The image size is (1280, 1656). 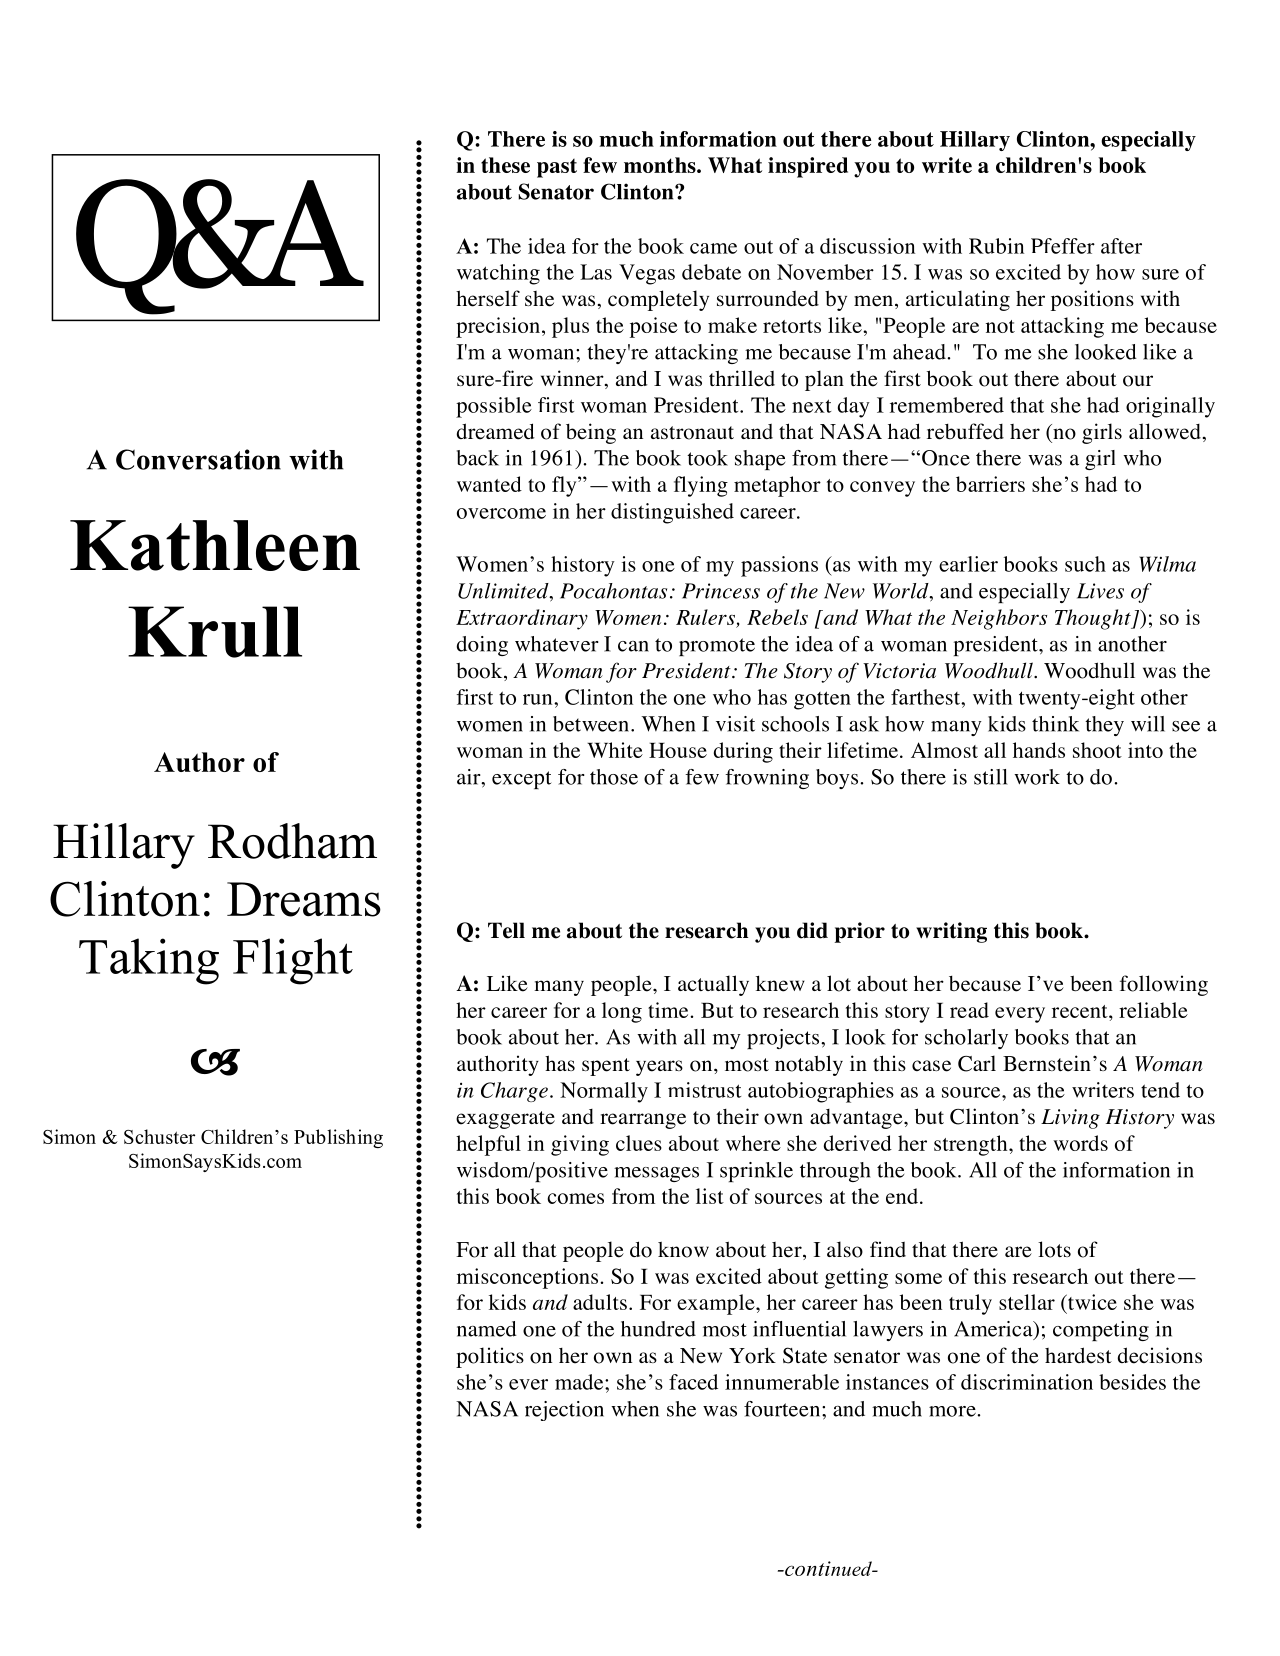 I want to click on Krull, so click(x=215, y=632).
